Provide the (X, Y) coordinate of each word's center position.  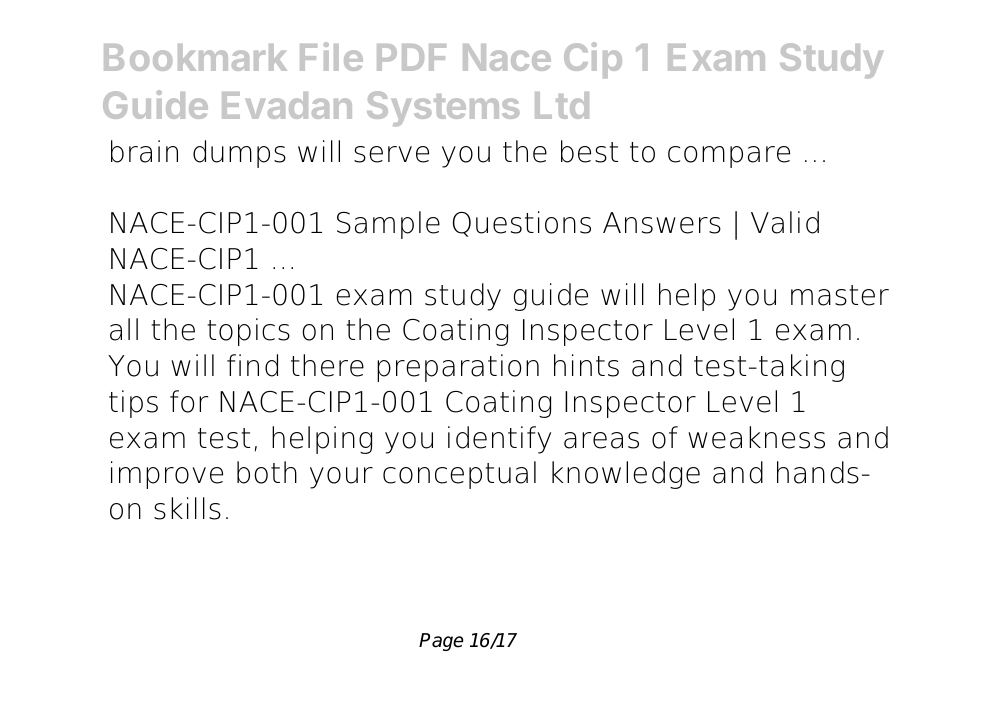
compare (729, 157)
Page (441, 642)
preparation (458, 368)
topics (248, 332)
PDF (411, 57)
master (840, 295)
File (331, 56)
